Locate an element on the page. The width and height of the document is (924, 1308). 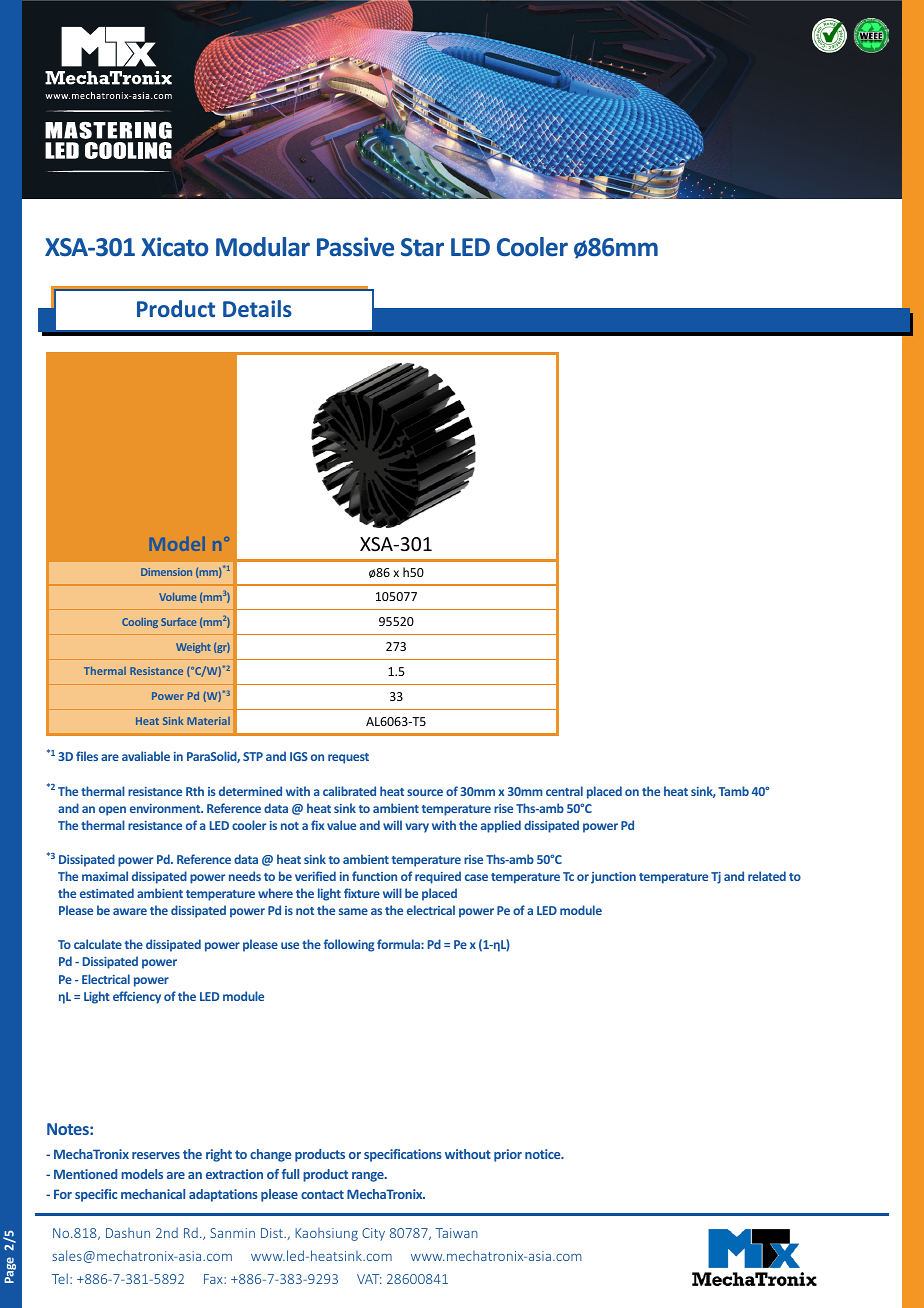
City is located at coordinates (373, 1234).
